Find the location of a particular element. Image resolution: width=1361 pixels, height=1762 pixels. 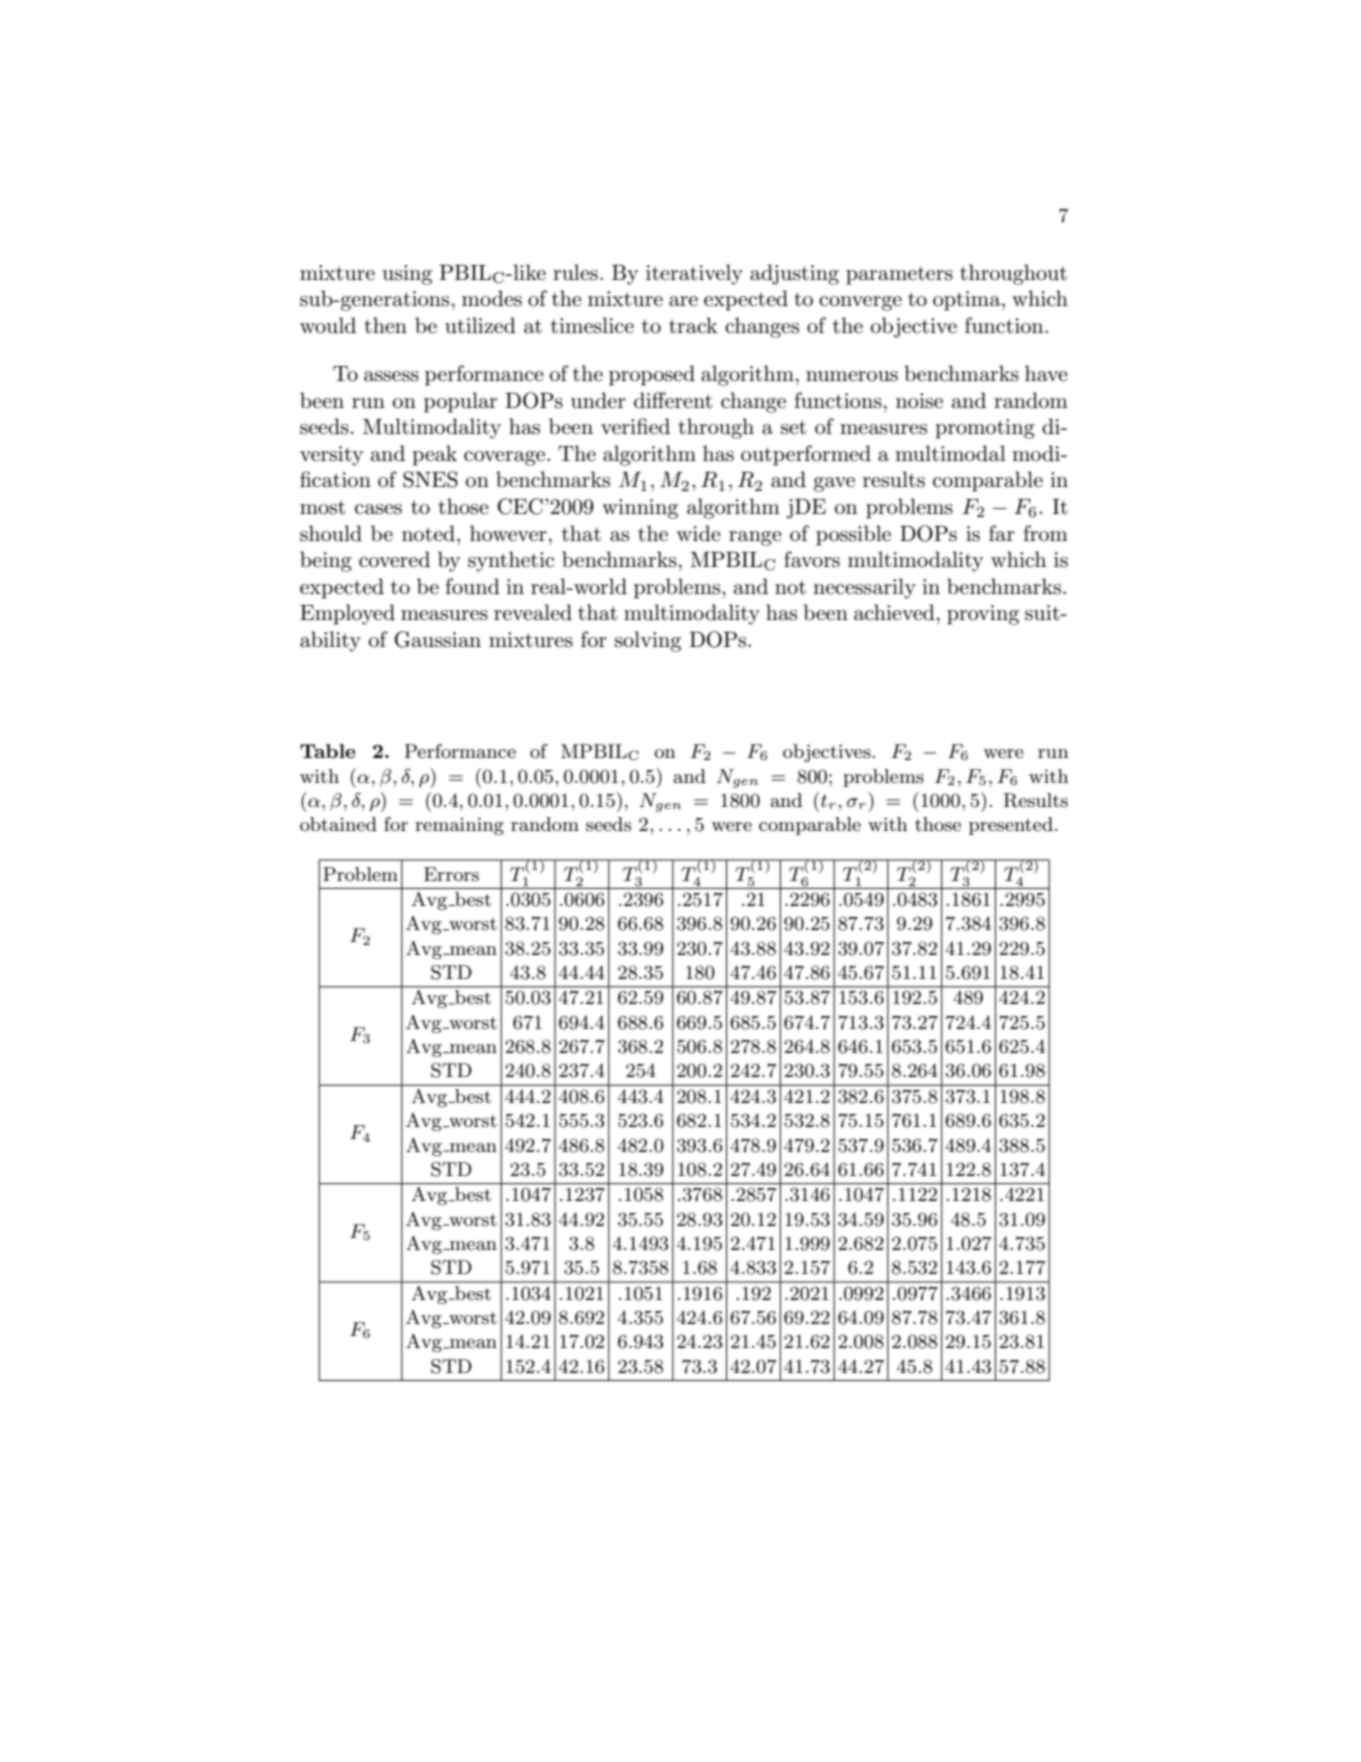

wide is located at coordinates (699, 533).
